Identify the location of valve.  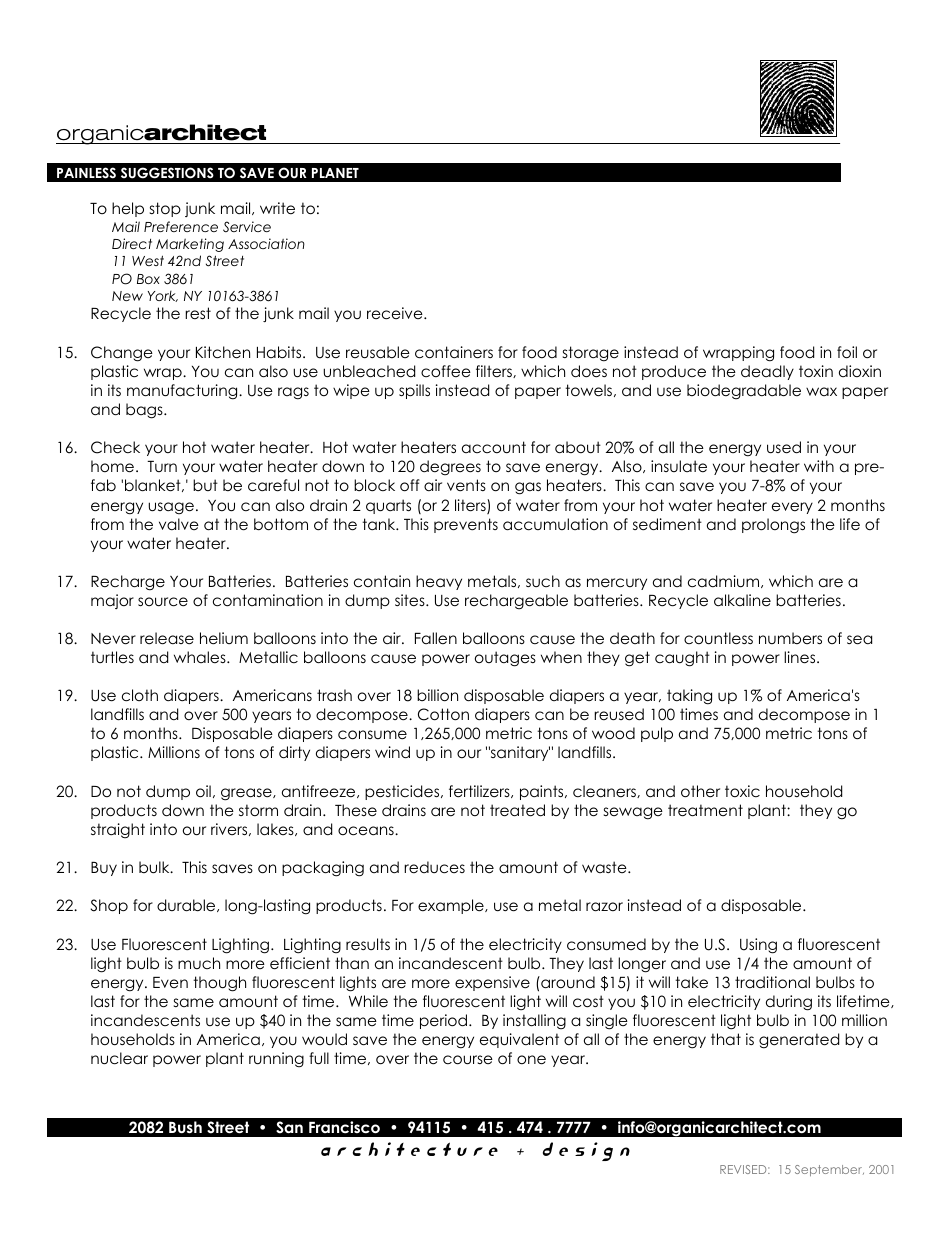
(179, 524).
